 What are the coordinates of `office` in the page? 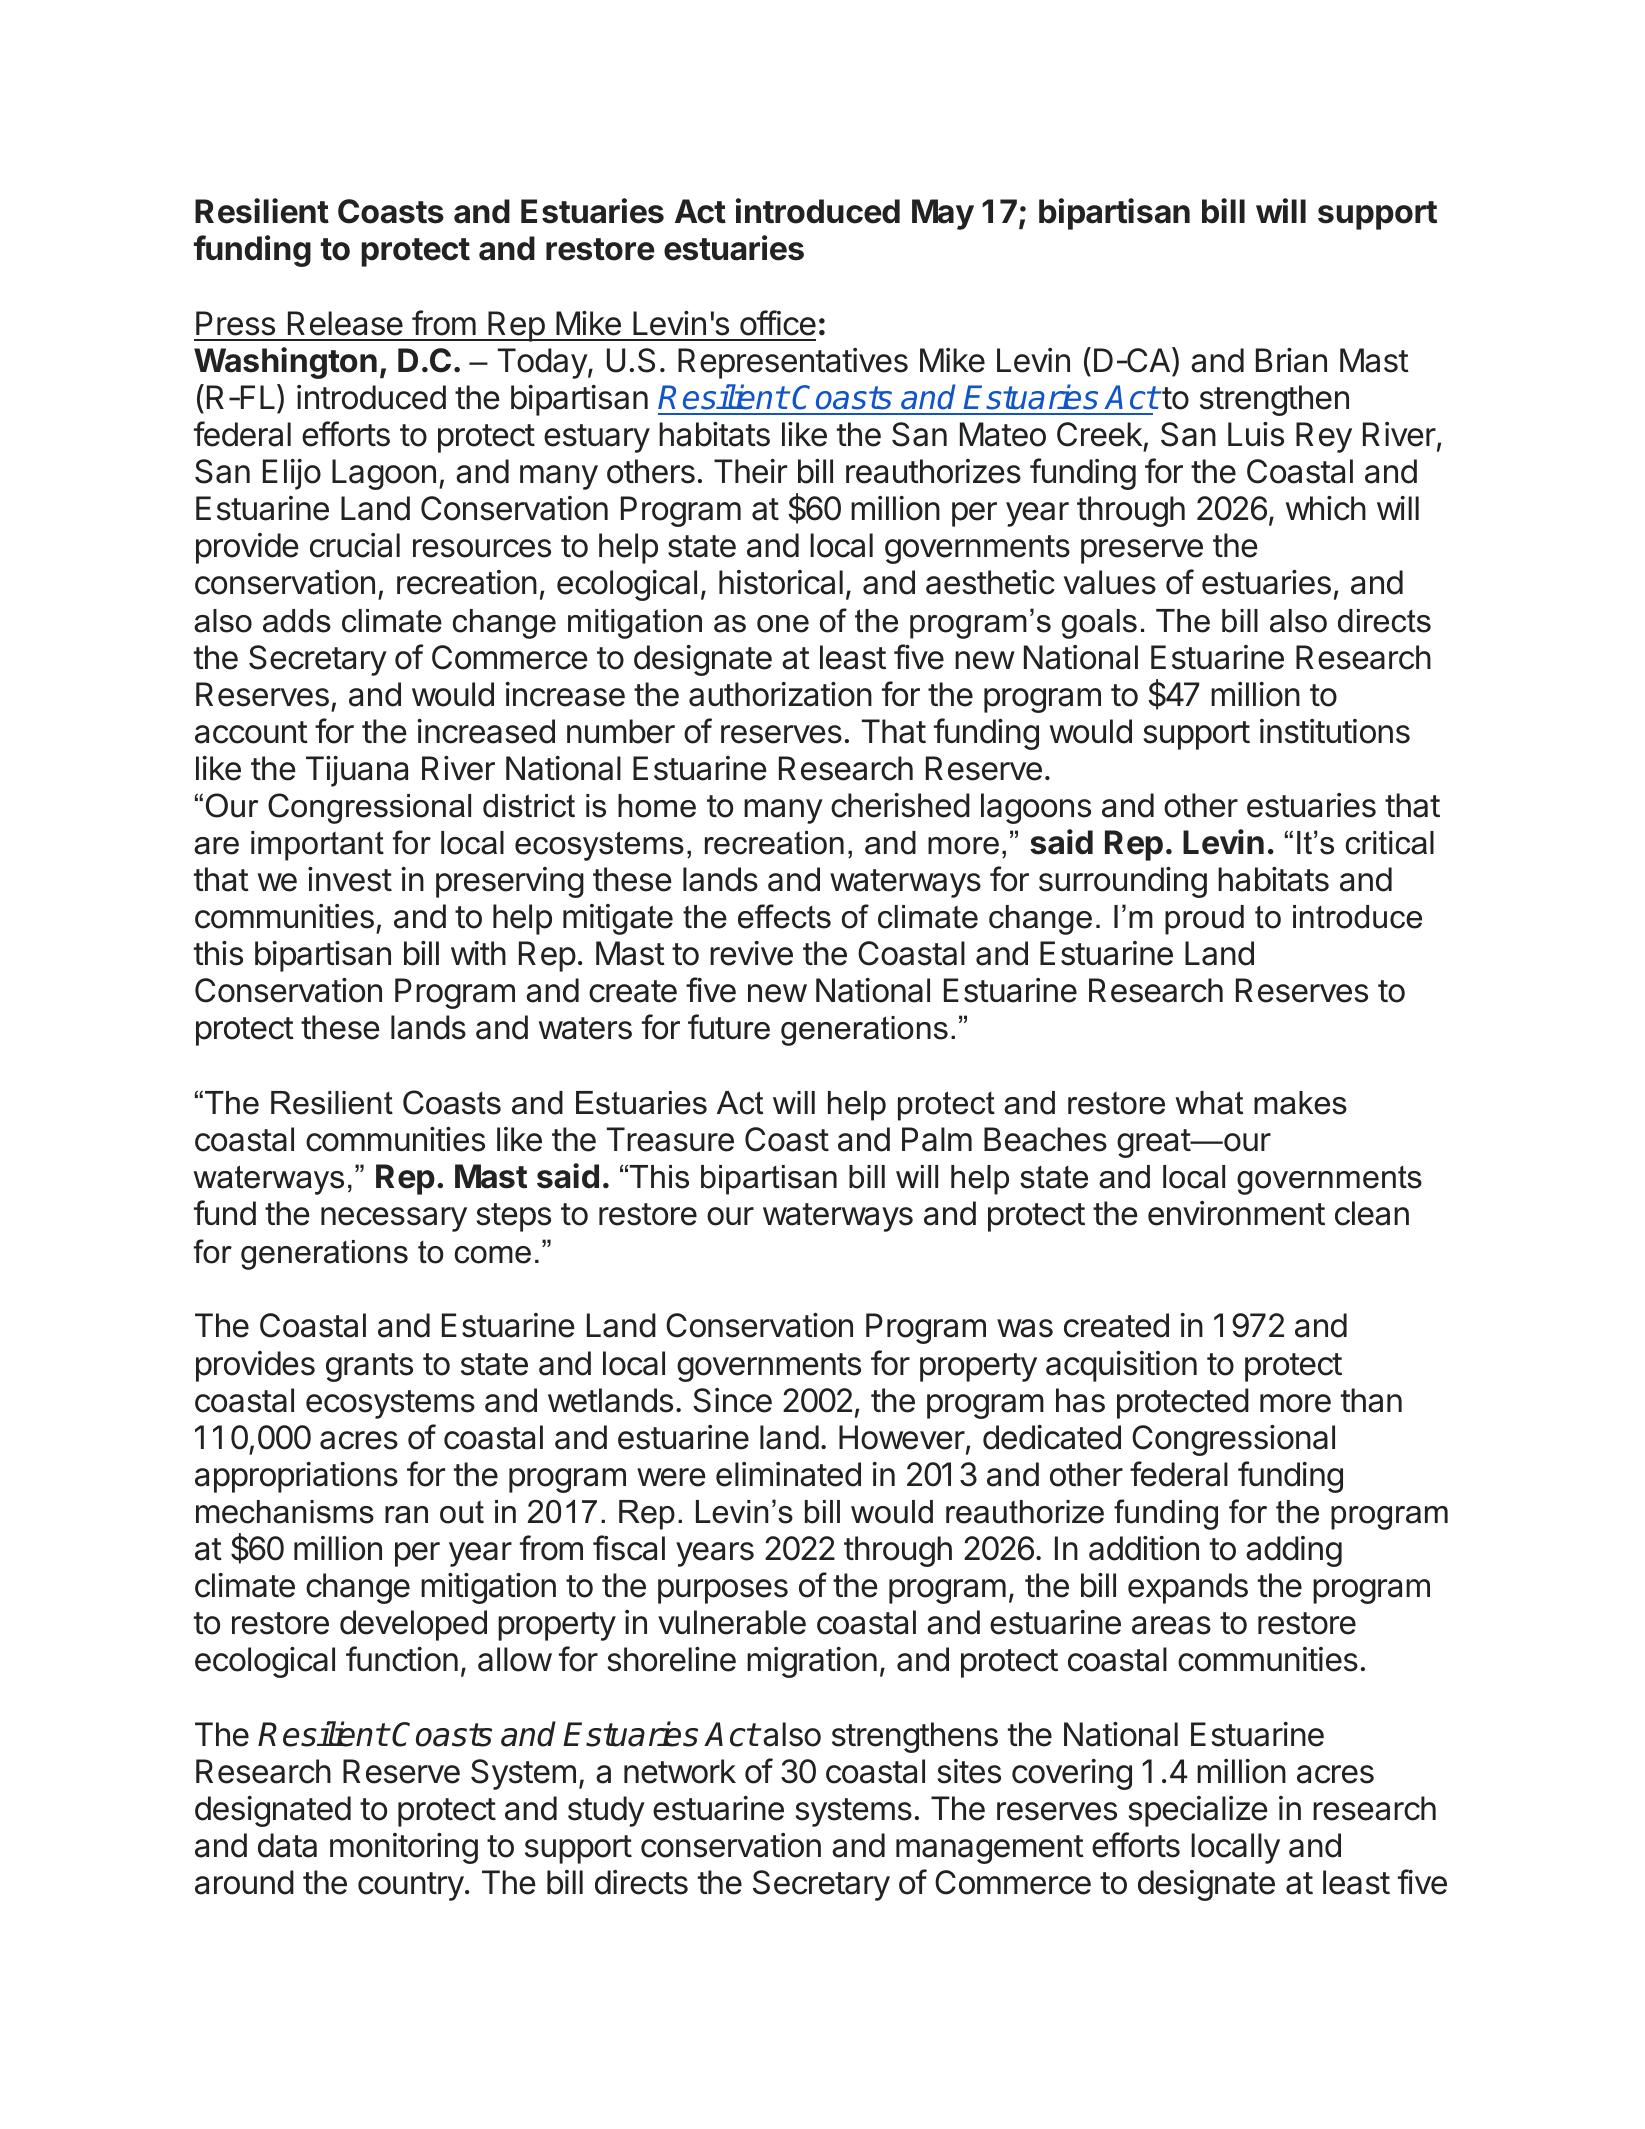 It's located at (778, 323).
